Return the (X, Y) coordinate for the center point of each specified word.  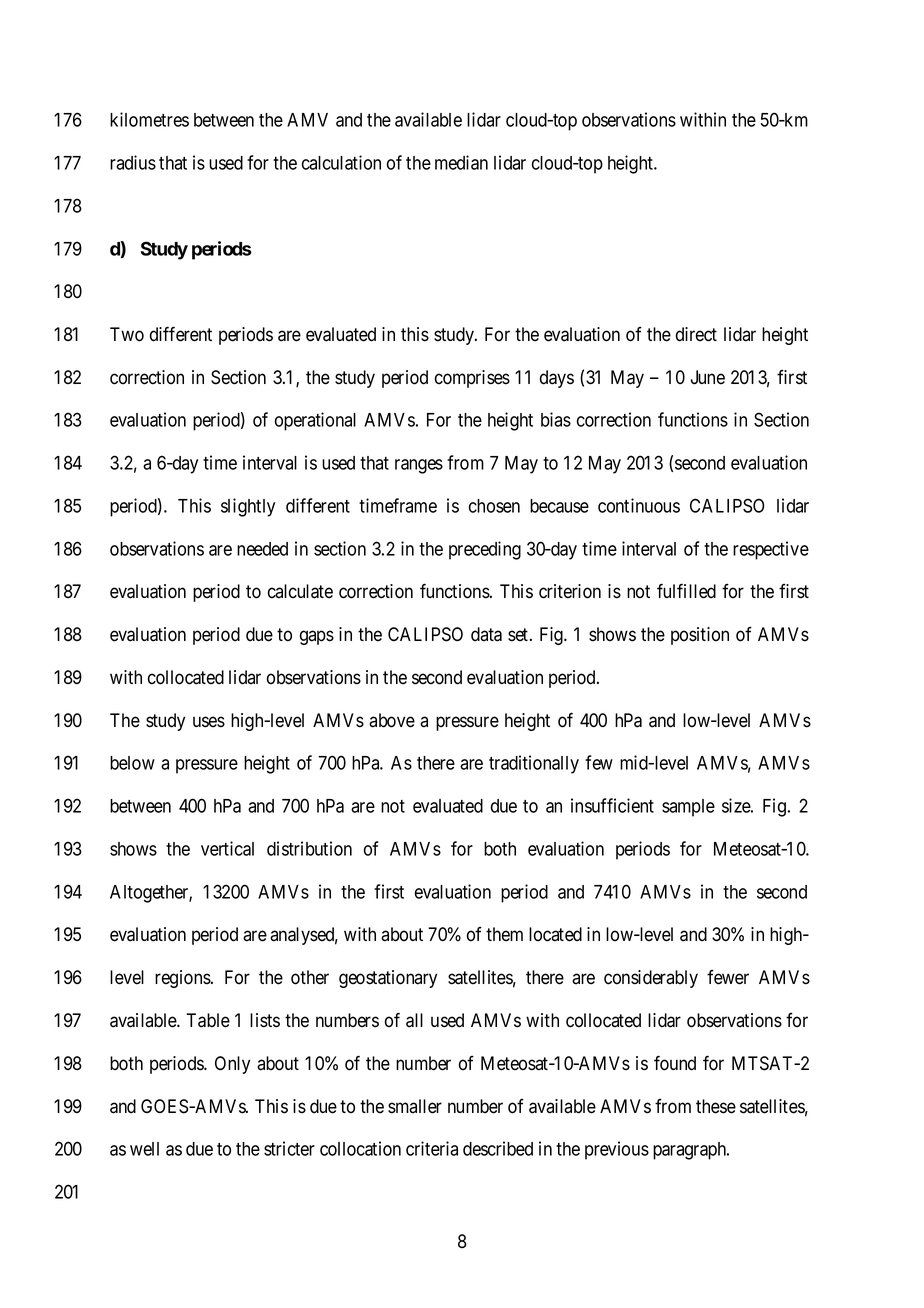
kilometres (149, 119)
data (486, 634)
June (707, 377)
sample (688, 808)
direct (696, 334)
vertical (227, 848)
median (461, 162)
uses (209, 722)
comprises (472, 379)
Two (127, 334)
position (700, 636)
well (144, 1149)
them (504, 934)
